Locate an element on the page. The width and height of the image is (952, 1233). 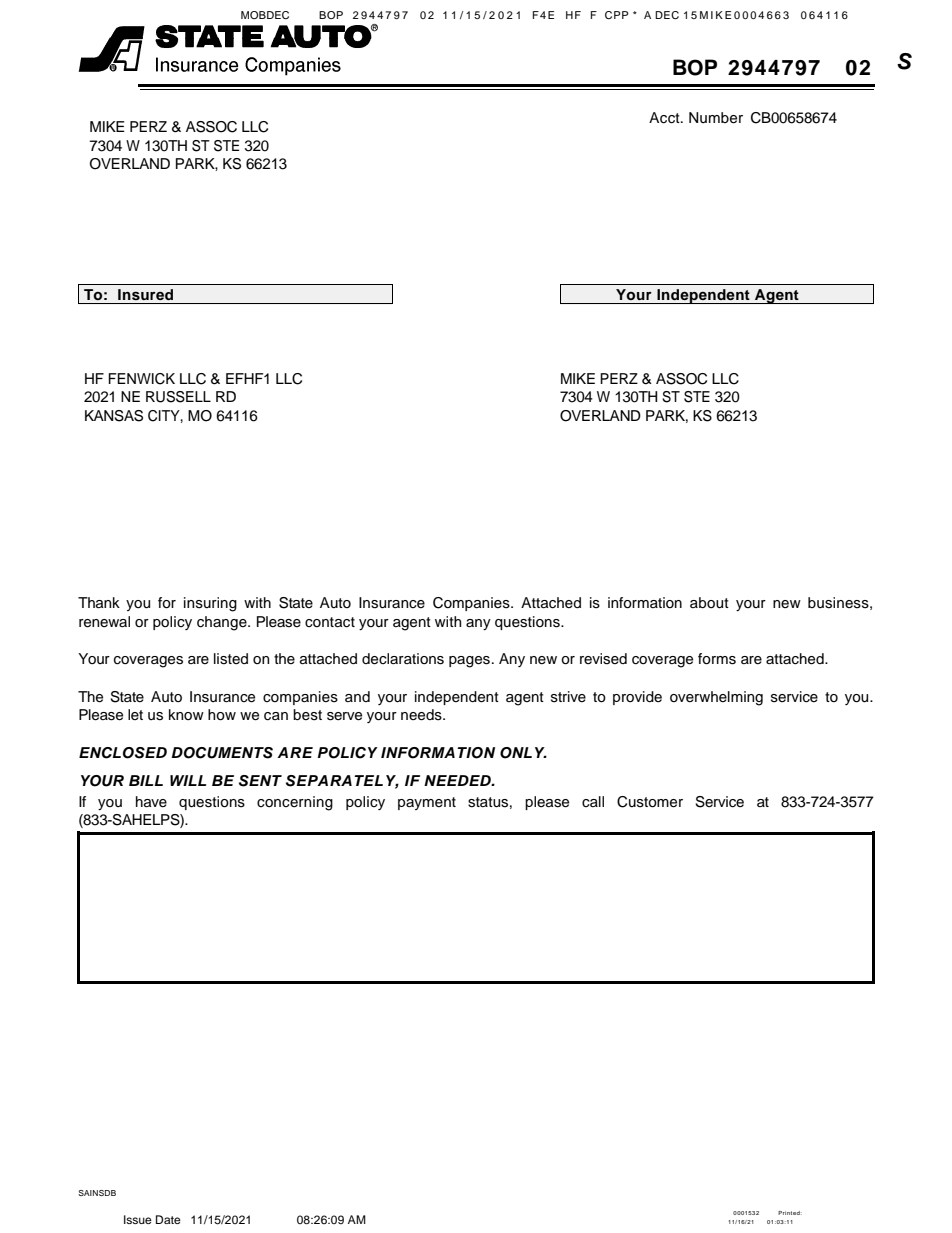
Date is located at coordinates (168, 1219).
